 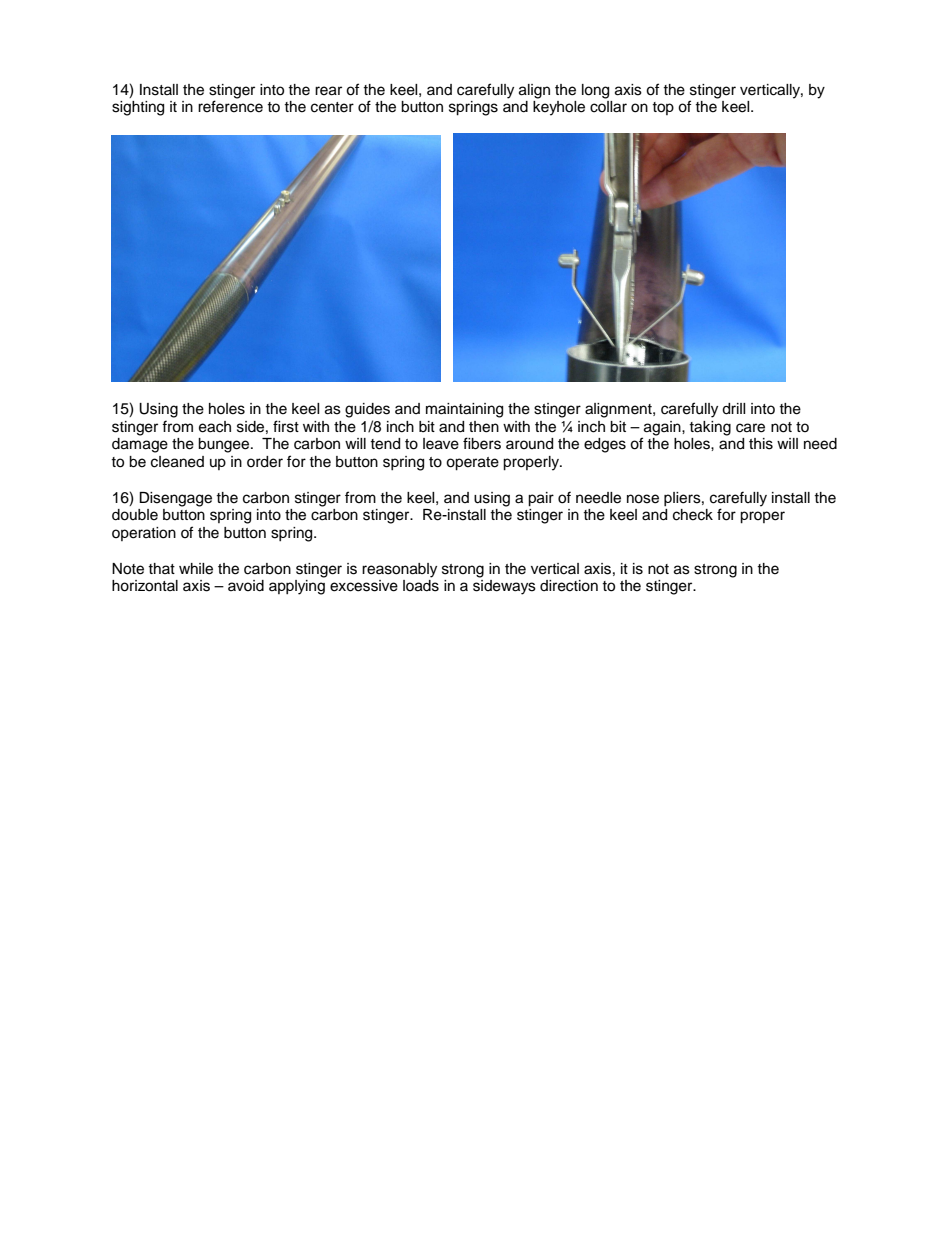 I want to click on maintaining, so click(x=464, y=410).
